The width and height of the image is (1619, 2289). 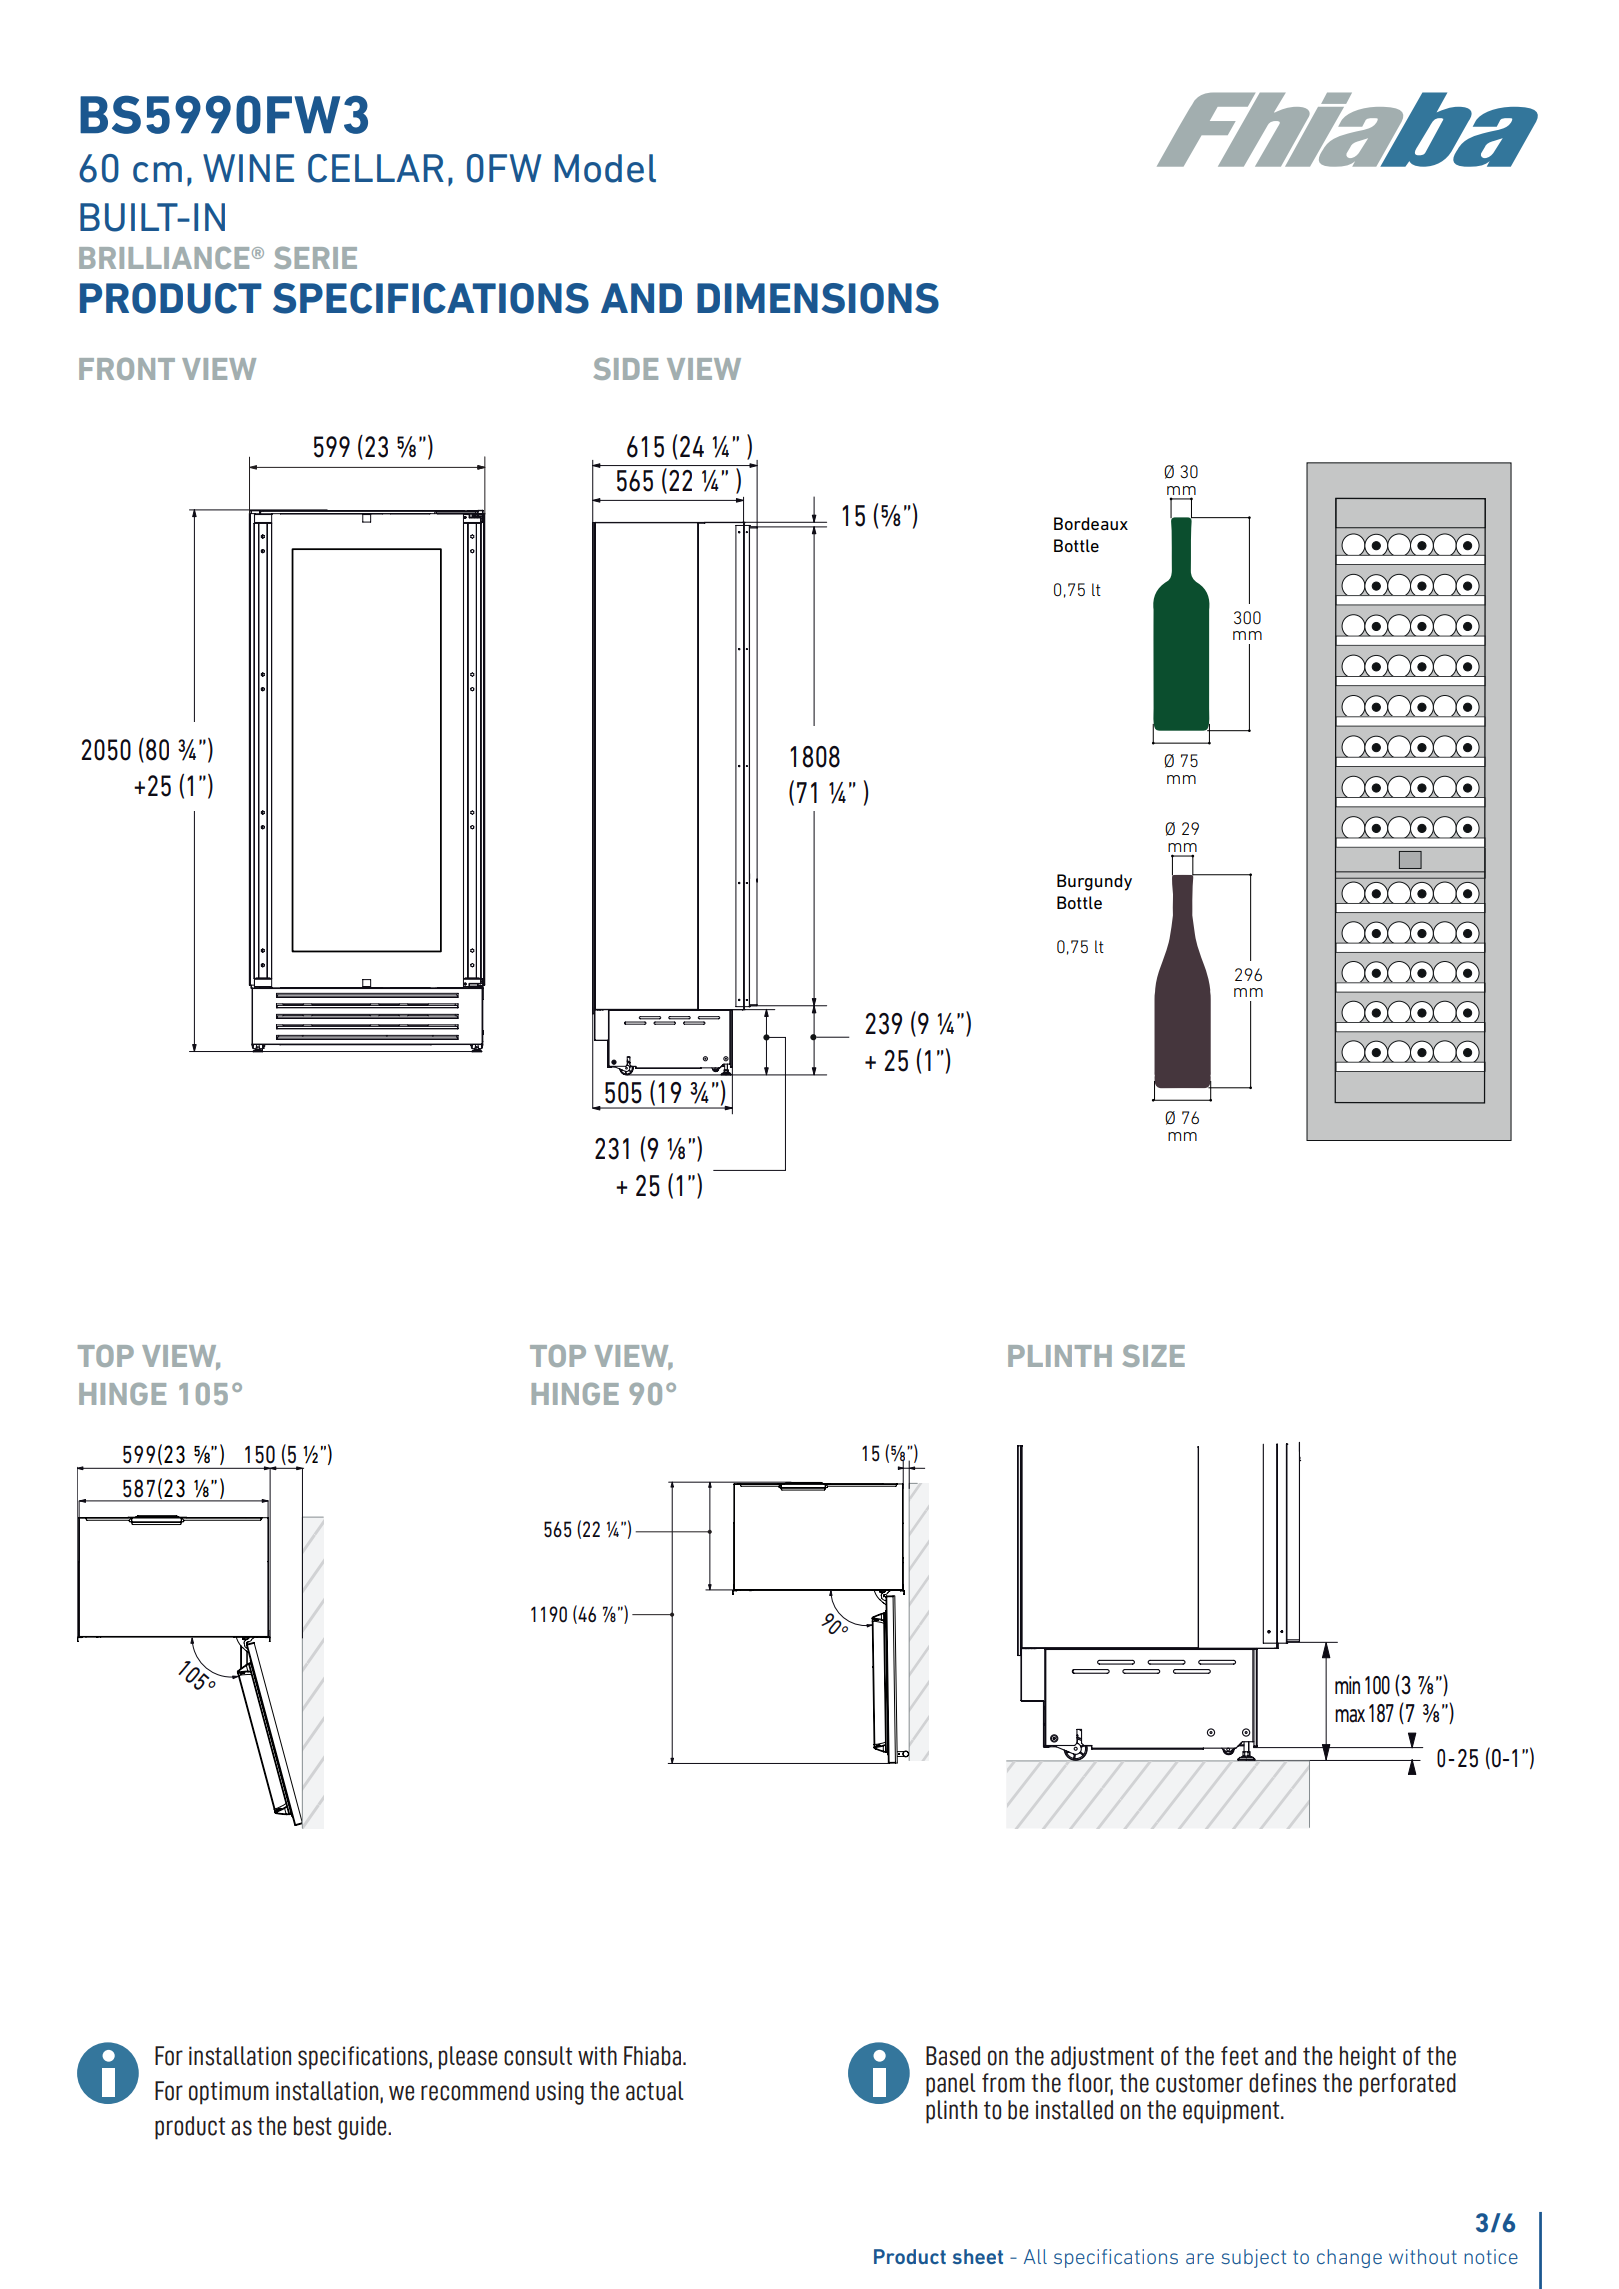 What do you see at coordinates (313, 2126) in the image?
I see `best` at bounding box center [313, 2126].
